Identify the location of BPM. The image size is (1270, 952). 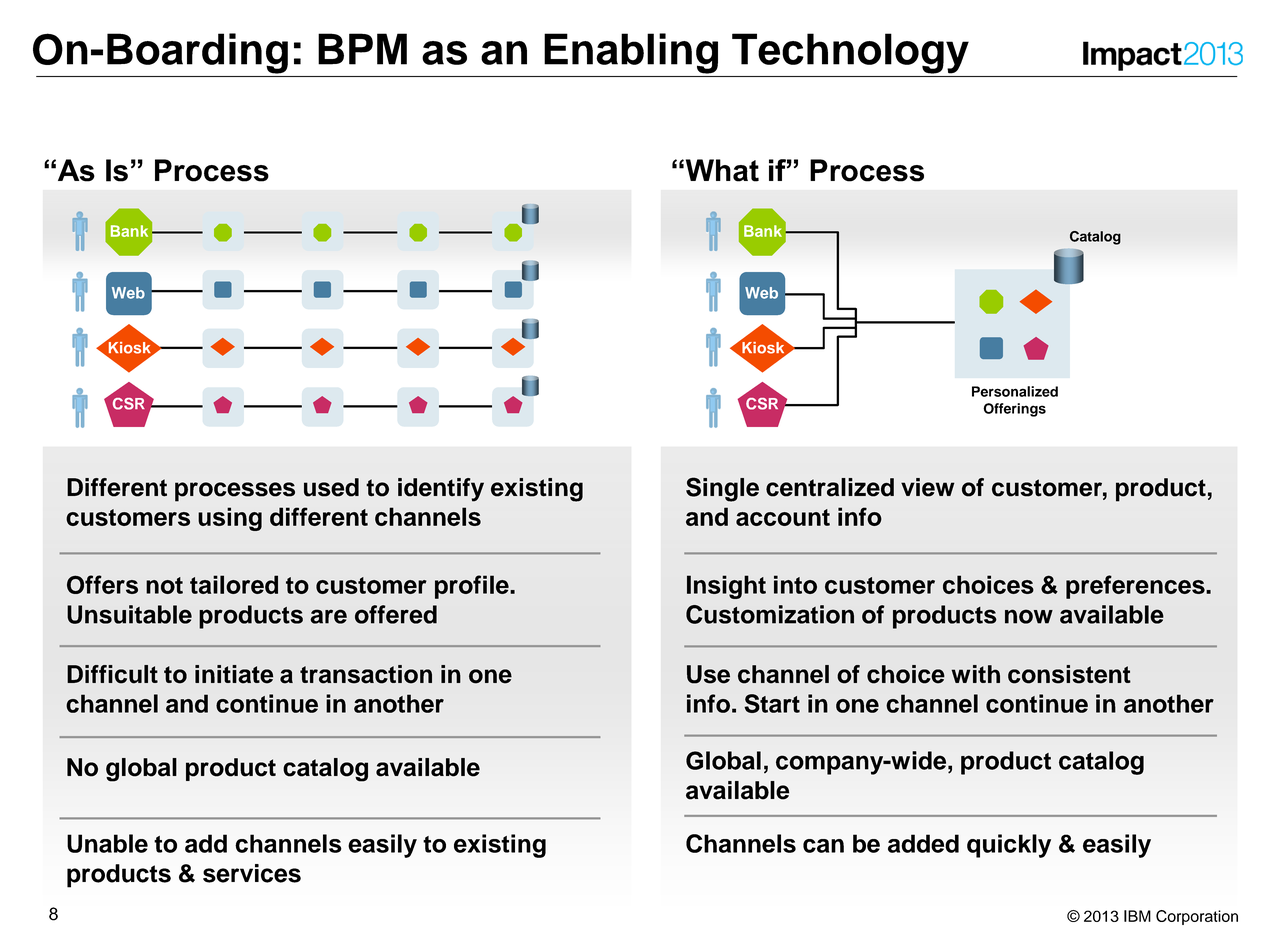
(362, 49).
